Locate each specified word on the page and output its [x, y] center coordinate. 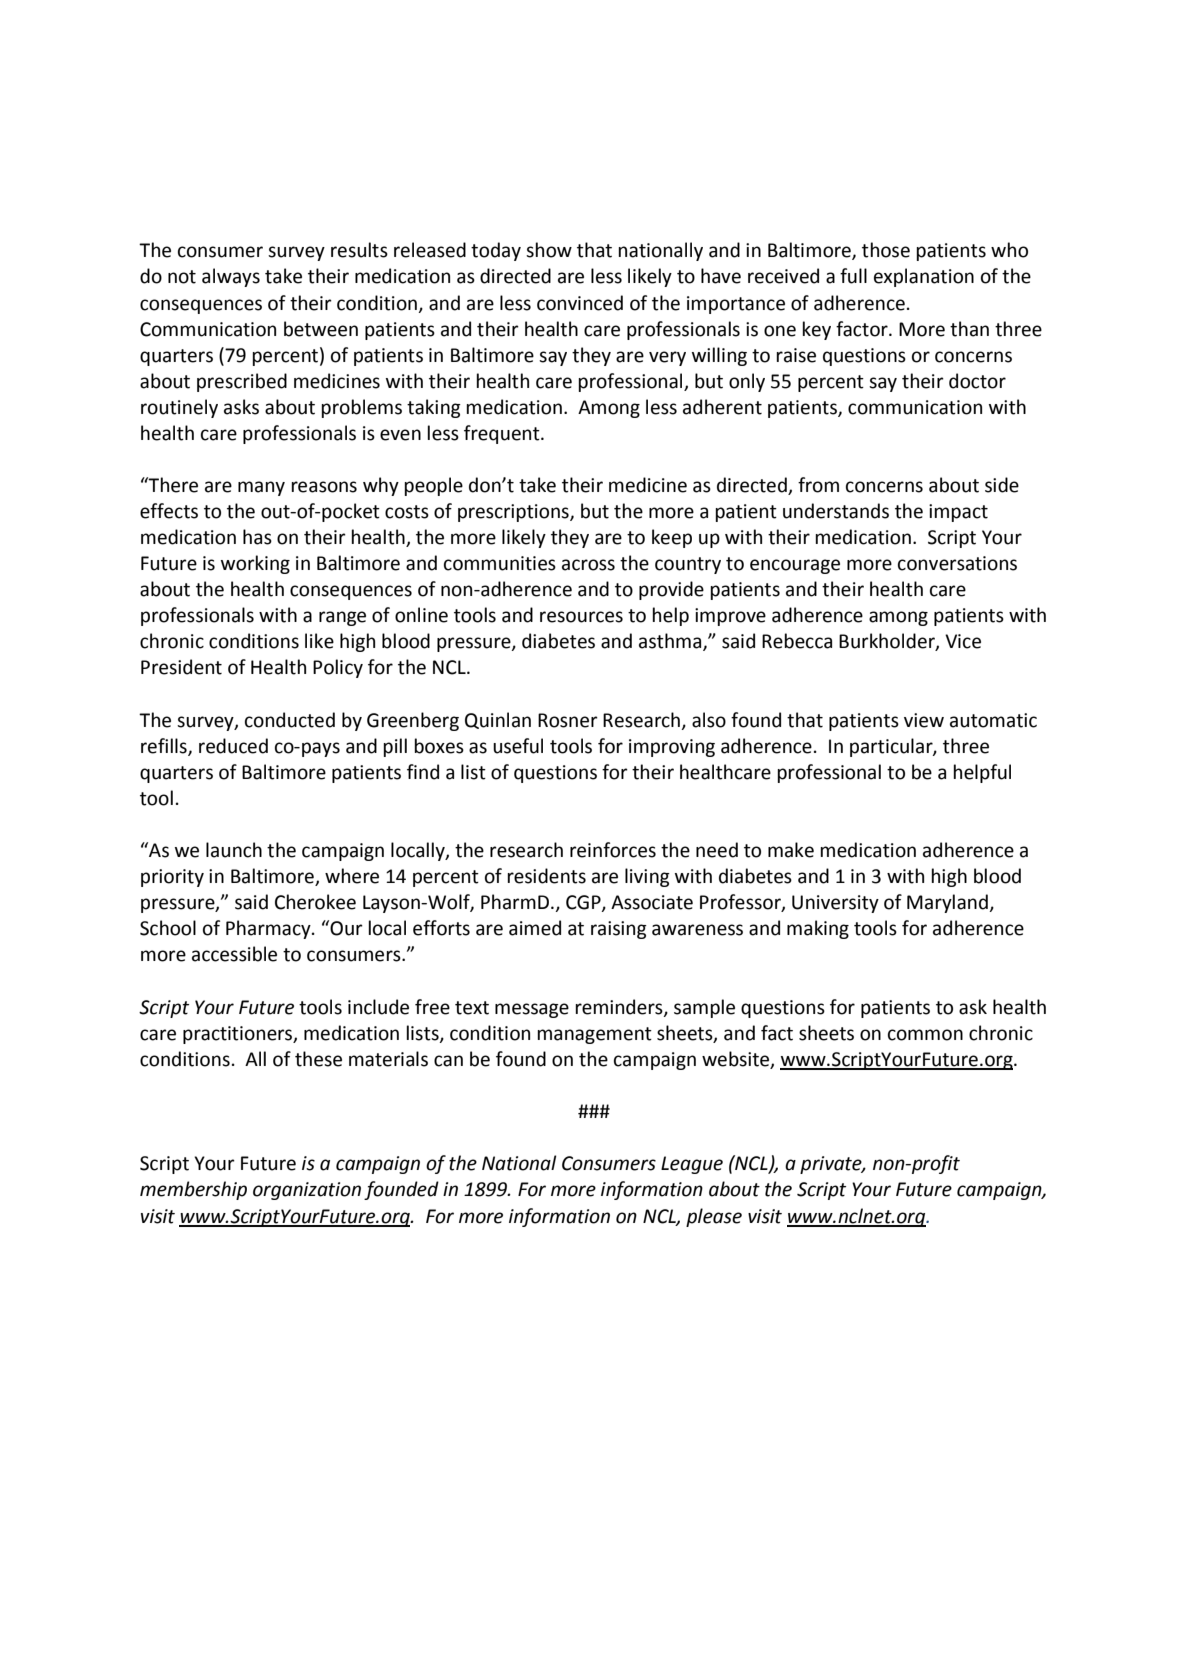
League [692, 1165]
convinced [580, 303]
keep [672, 538]
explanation [924, 277]
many [261, 488]
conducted [290, 720]
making [818, 929]
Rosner [568, 720]
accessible [234, 954]
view [924, 720]
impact [958, 513]
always [231, 277]
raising [619, 930]
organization [307, 1191]
